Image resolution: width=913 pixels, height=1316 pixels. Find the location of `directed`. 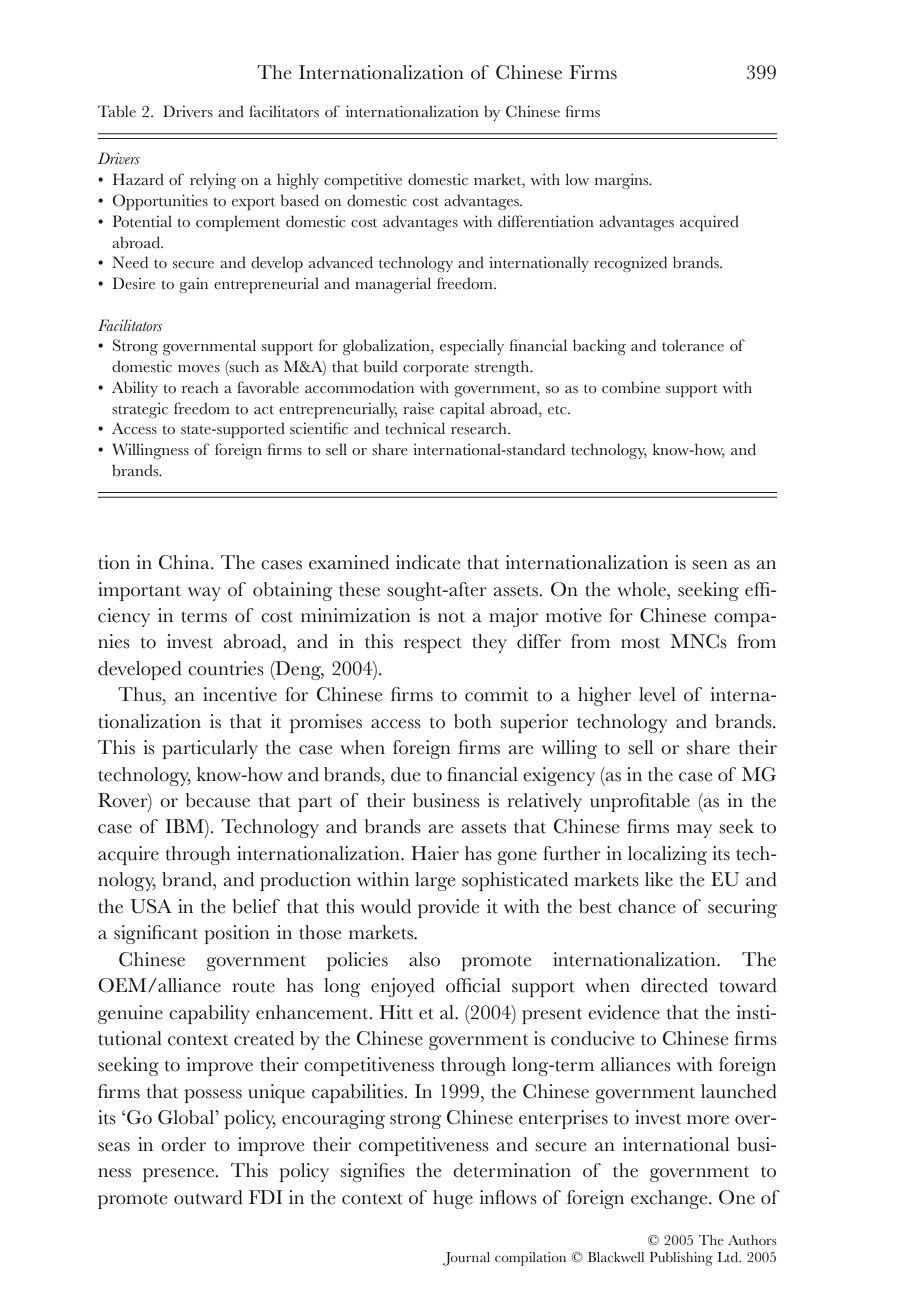

directed is located at coordinates (674, 985).
